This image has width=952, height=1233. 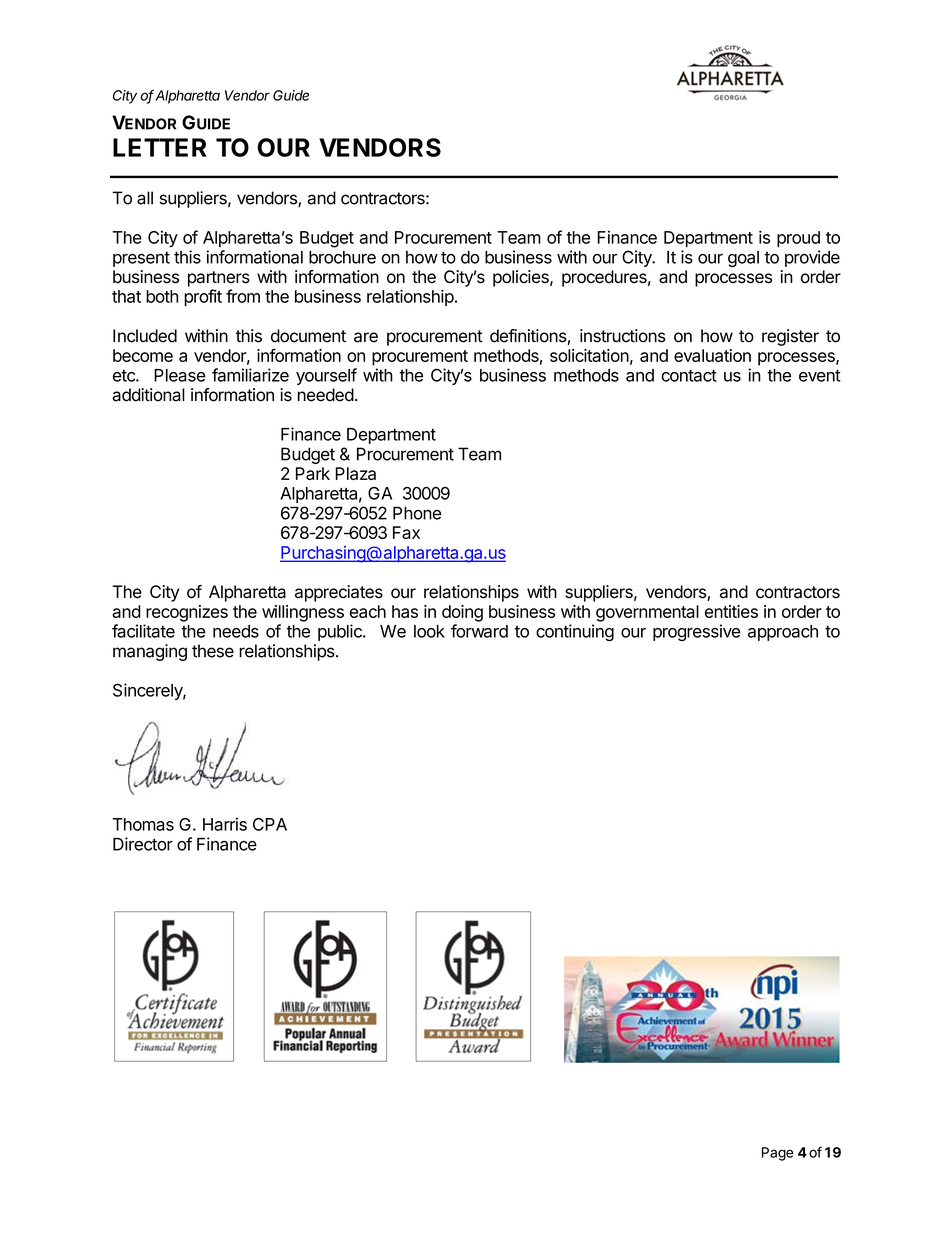 What do you see at coordinates (160, 147) in the image?
I see `LETTER` at bounding box center [160, 147].
